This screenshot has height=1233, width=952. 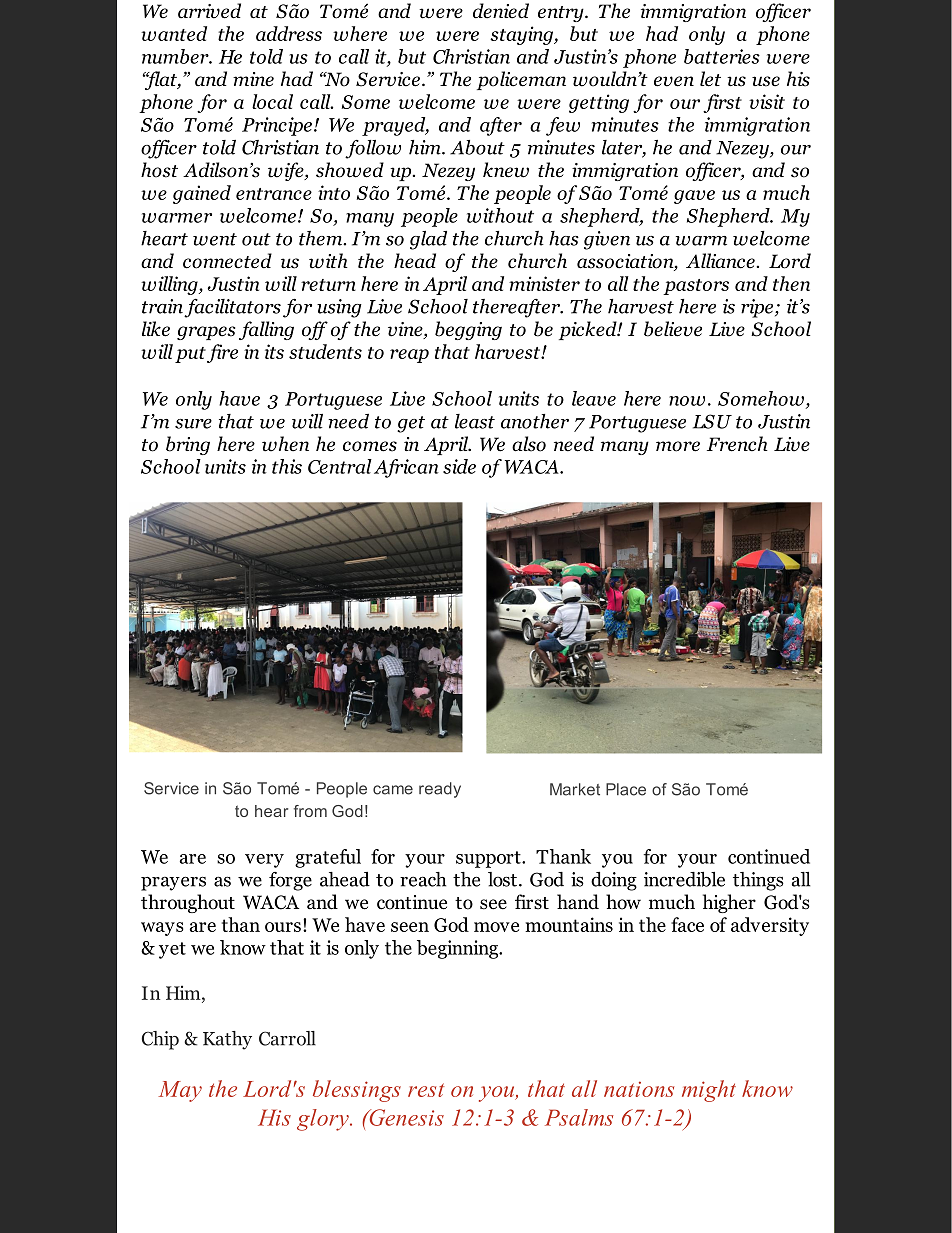 I want to click on rest, so click(x=426, y=1090).
